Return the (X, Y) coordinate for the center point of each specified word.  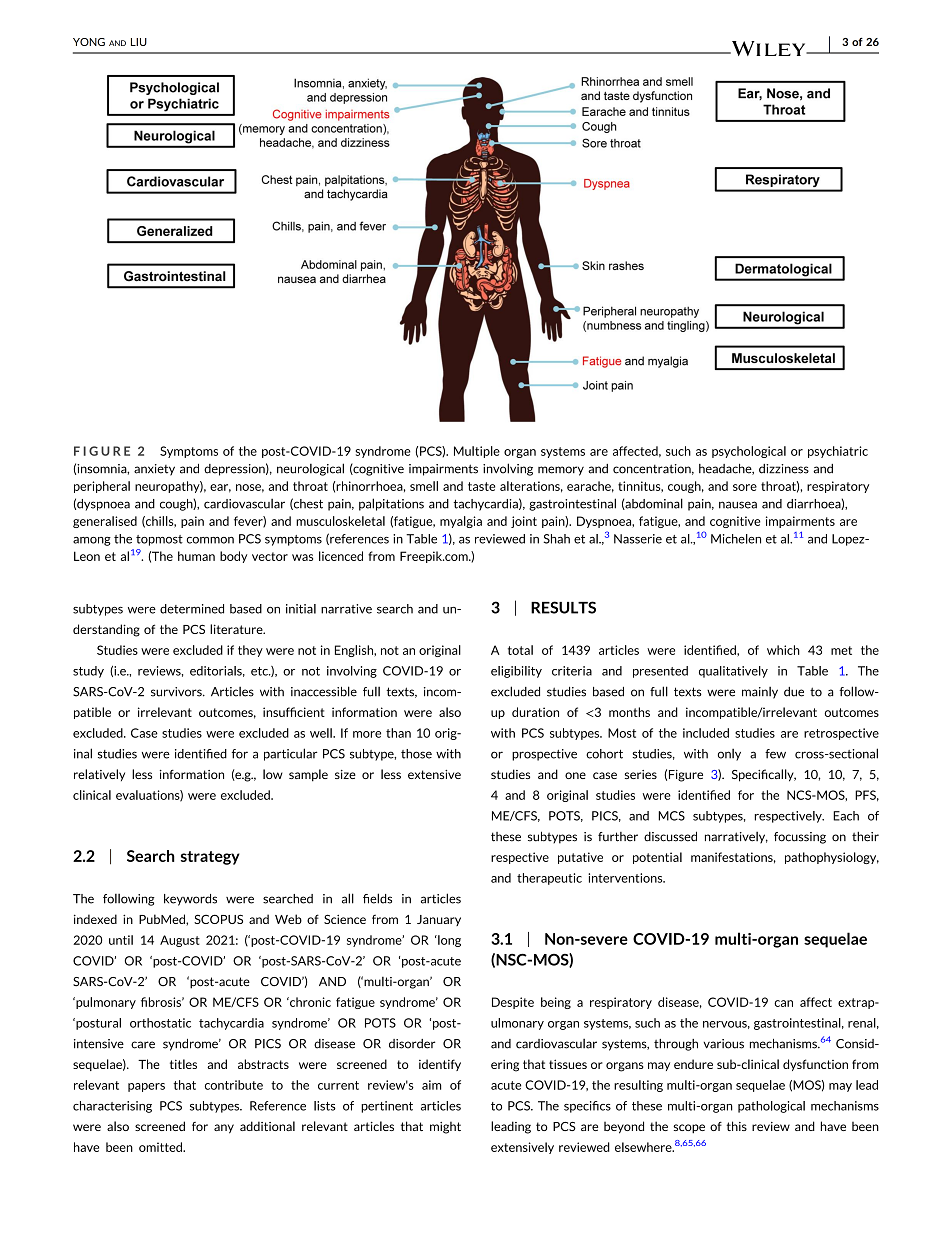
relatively (99, 775)
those (416, 754)
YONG (89, 42)
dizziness (784, 469)
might (445, 1127)
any (224, 1129)
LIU (139, 42)
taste (481, 486)
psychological (749, 452)
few (775, 754)
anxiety (154, 470)
